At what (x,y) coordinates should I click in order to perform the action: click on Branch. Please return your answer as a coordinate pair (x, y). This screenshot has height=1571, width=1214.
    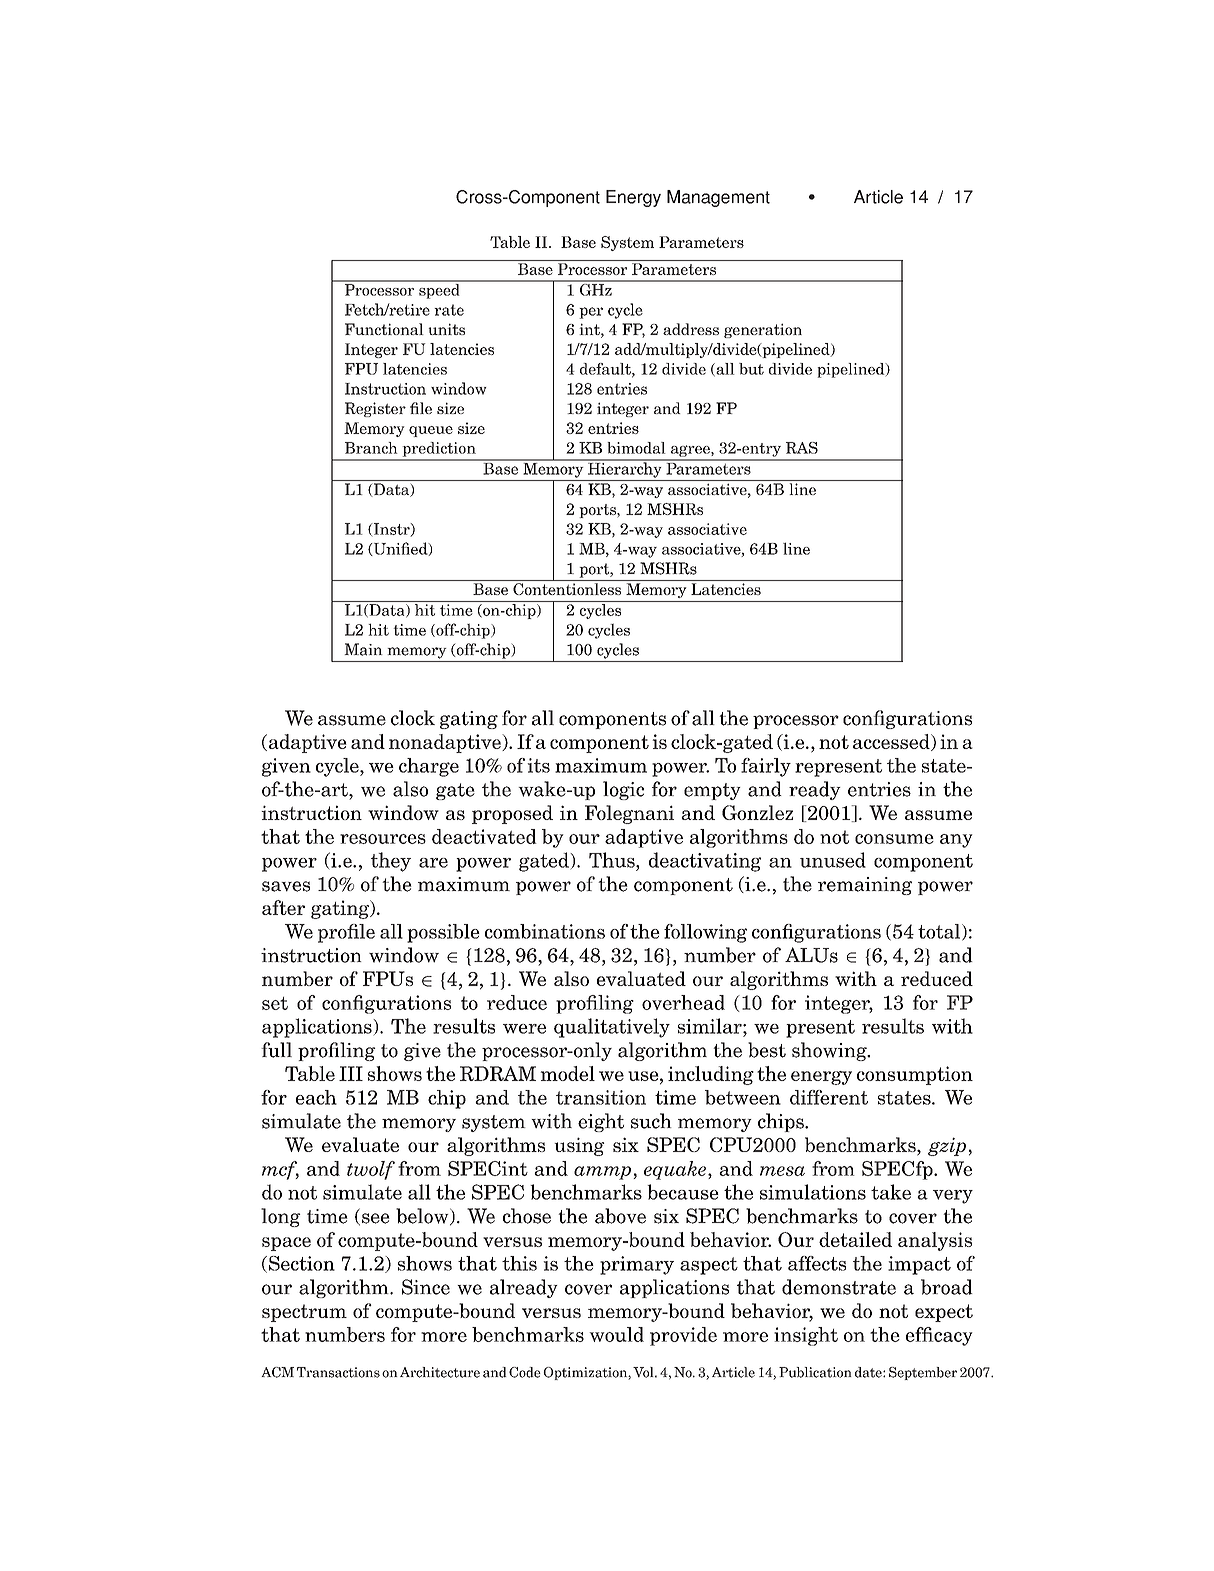
    Looking at the image, I should click on (371, 448).
